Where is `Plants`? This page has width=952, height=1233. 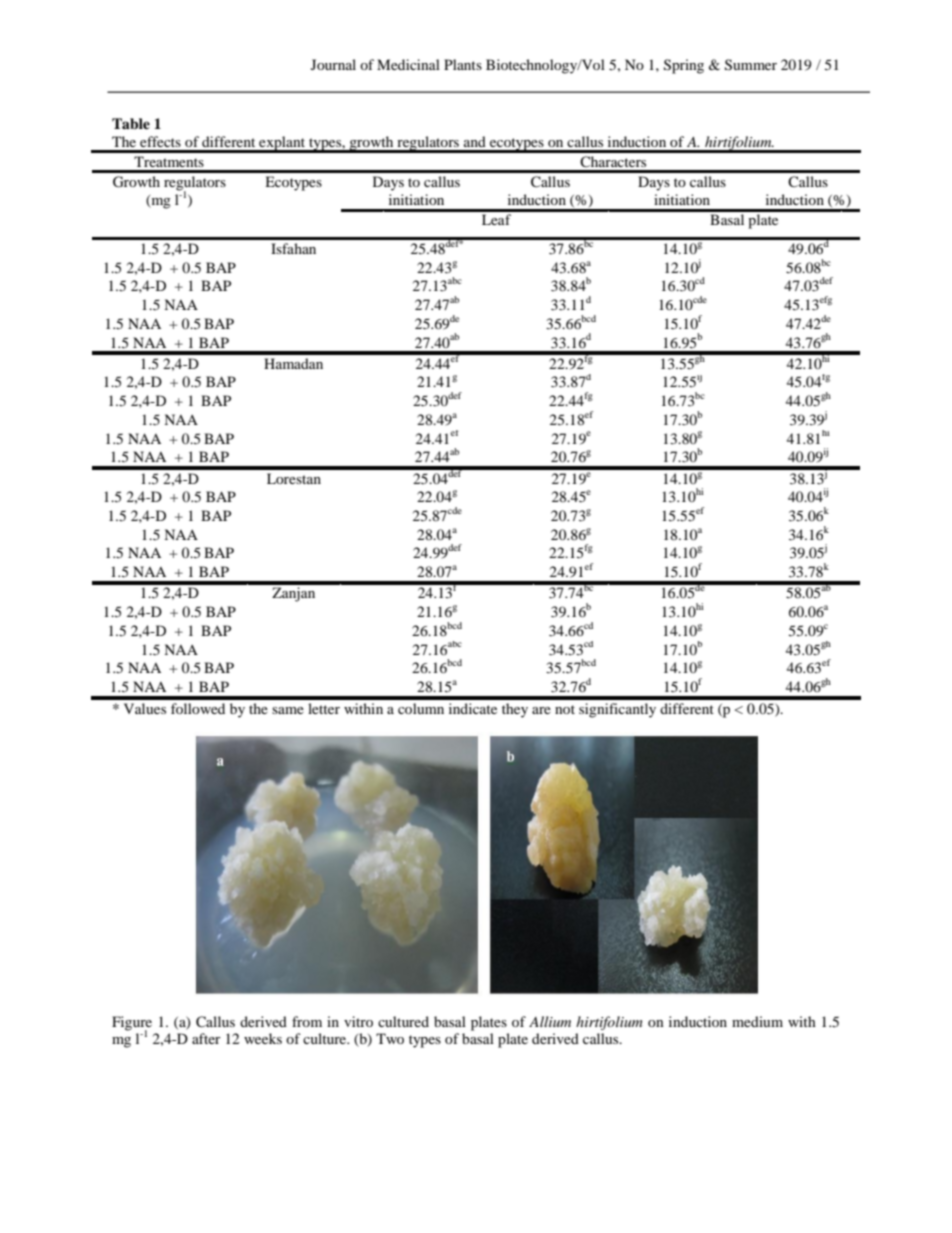 Plants is located at coordinates (463, 64).
